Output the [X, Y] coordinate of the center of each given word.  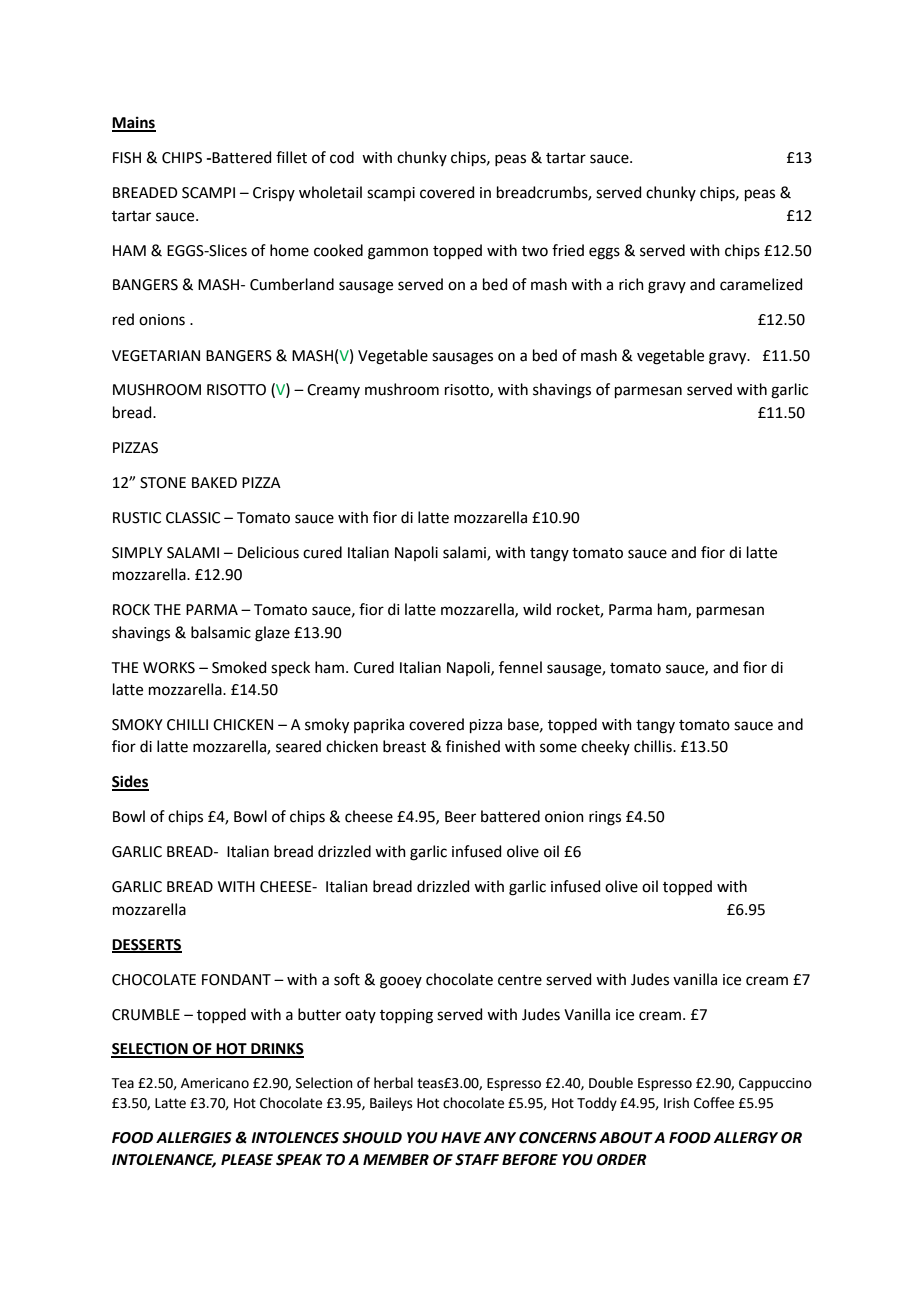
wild [537, 609]
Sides [130, 782]
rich [631, 284]
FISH [127, 158]
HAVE [461, 1137]
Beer [460, 817]
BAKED [214, 482]
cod [342, 157]
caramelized [761, 284]
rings [605, 818]
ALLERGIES [194, 1138]
